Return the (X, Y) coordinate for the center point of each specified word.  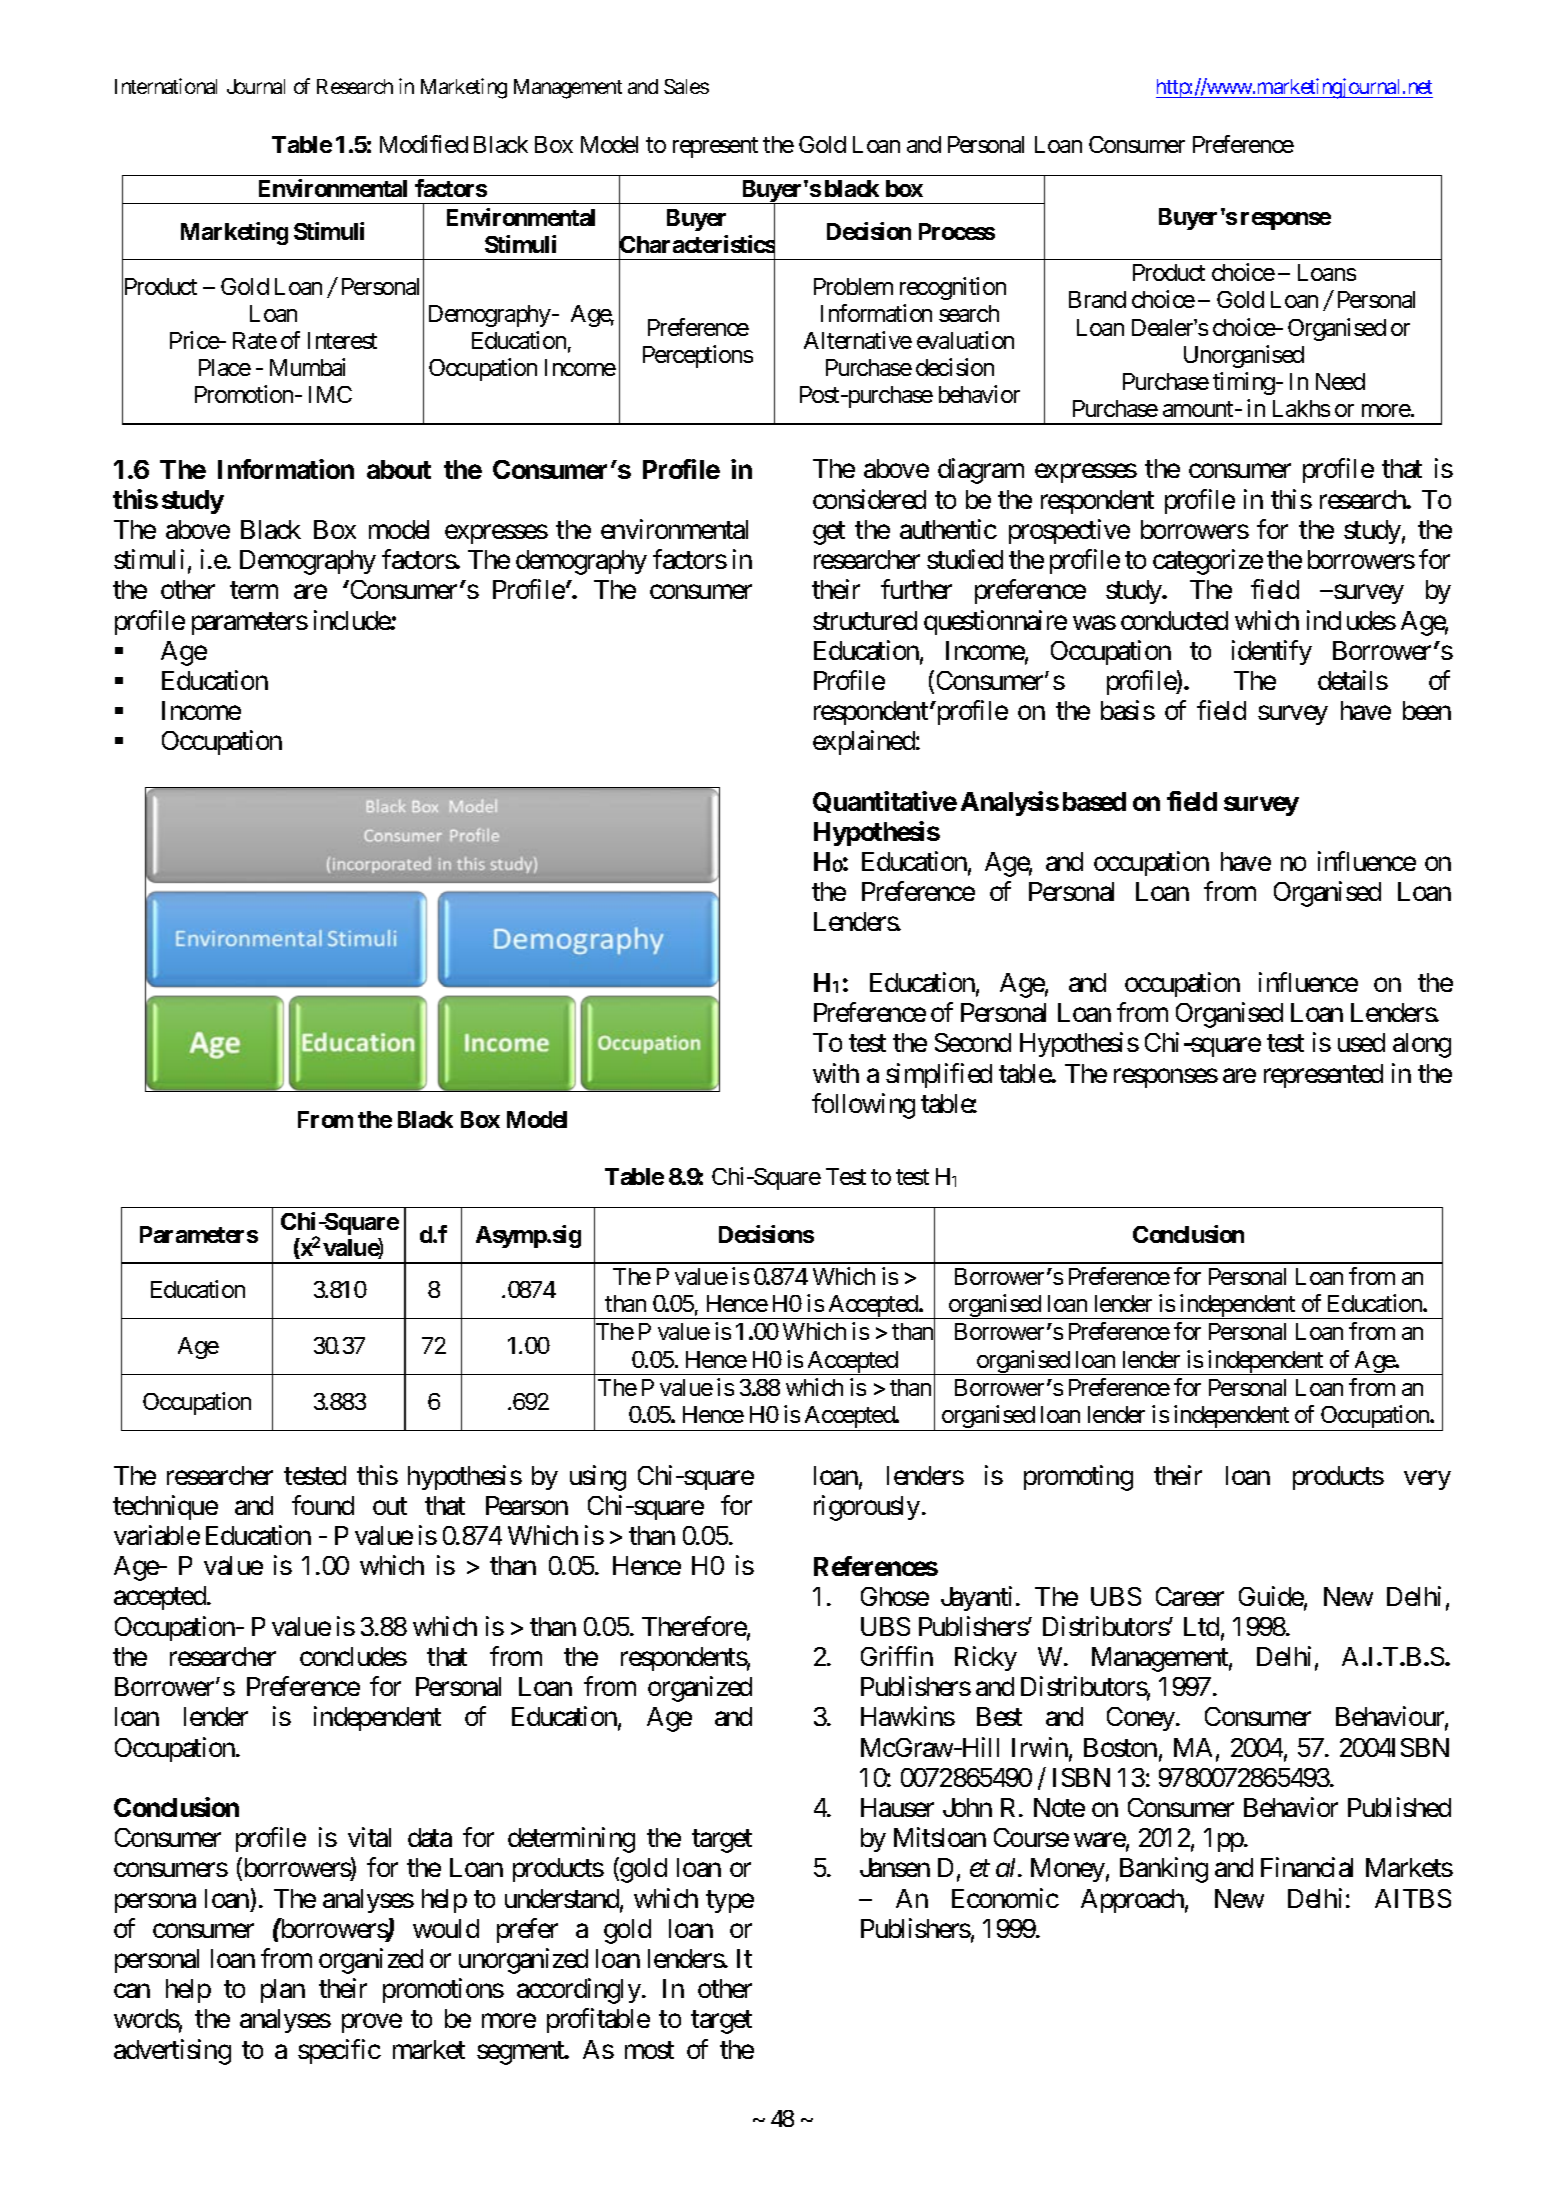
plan (283, 1991)
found (323, 1505)
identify (1272, 652)
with (836, 1073)
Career (1190, 1596)
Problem (853, 286)
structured (865, 620)
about (399, 469)
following (863, 1106)
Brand (1097, 299)
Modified (424, 144)
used (1361, 1042)
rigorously (867, 1508)
